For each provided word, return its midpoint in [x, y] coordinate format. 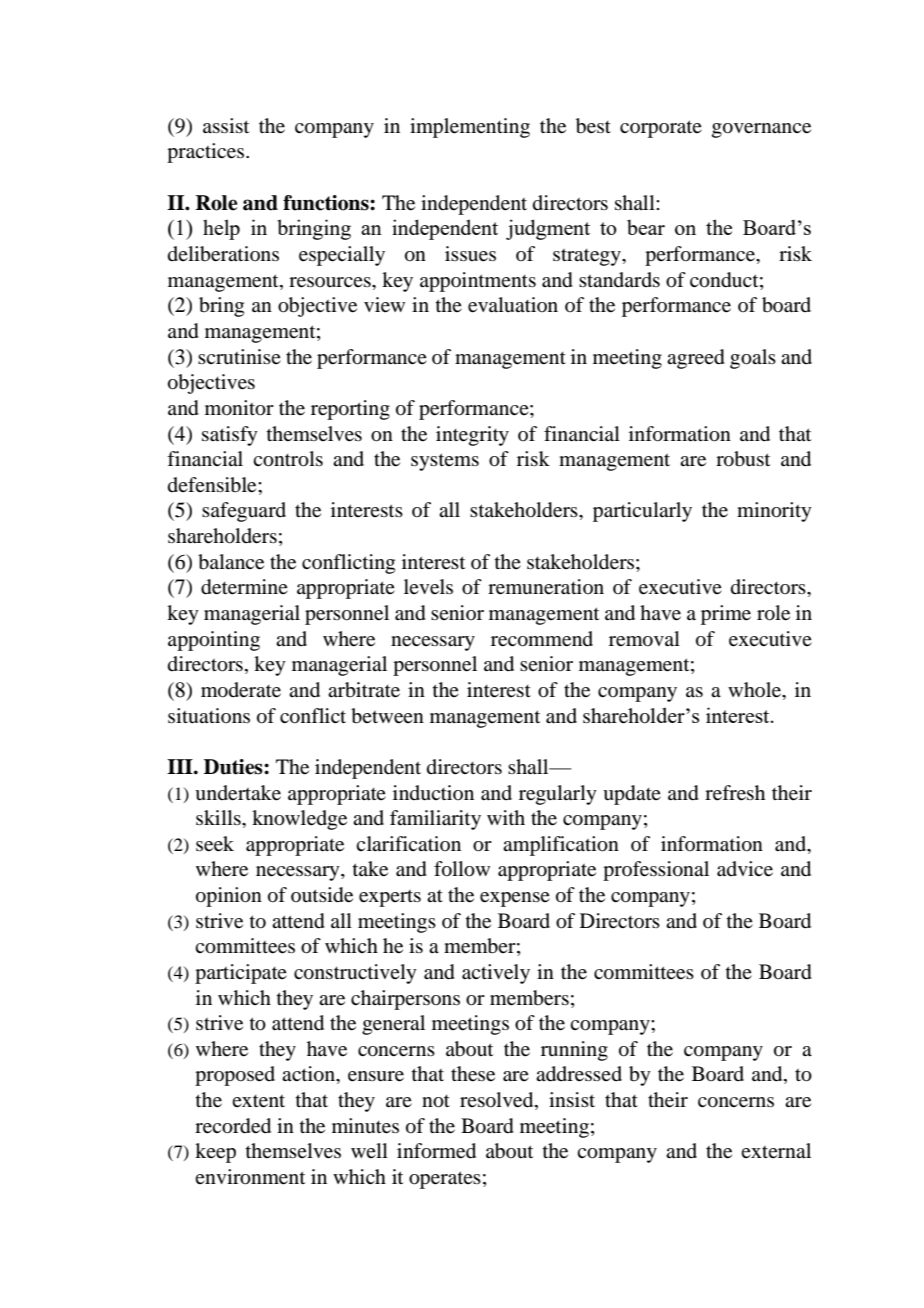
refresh [735, 793]
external [776, 1150]
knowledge [299, 820]
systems [445, 462]
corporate [661, 129]
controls [288, 459]
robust [743, 459]
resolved [498, 1101]
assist [226, 125]
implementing [470, 128]
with [506, 817]
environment [250, 1177]
